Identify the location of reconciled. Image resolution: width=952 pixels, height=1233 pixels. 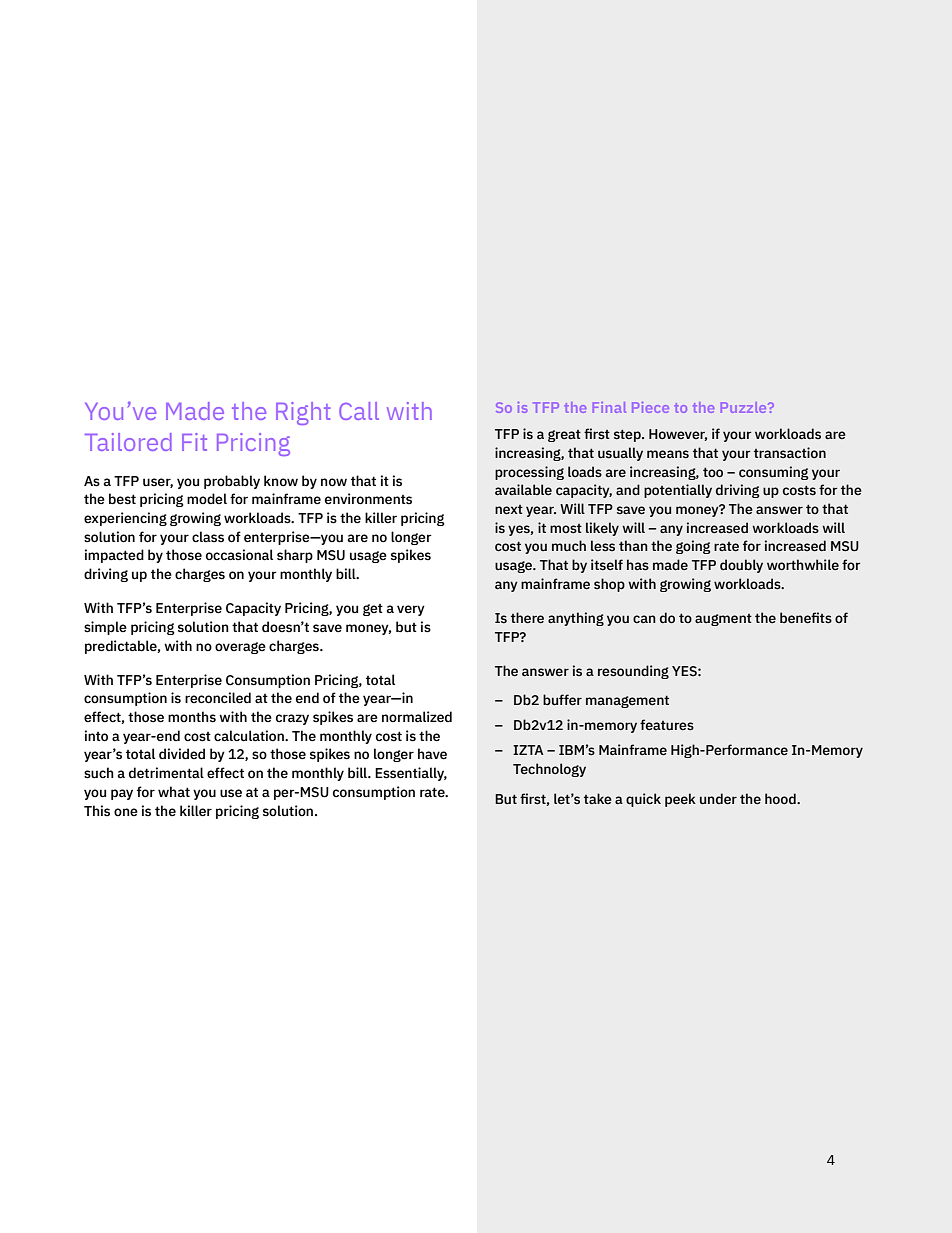
(218, 698).
